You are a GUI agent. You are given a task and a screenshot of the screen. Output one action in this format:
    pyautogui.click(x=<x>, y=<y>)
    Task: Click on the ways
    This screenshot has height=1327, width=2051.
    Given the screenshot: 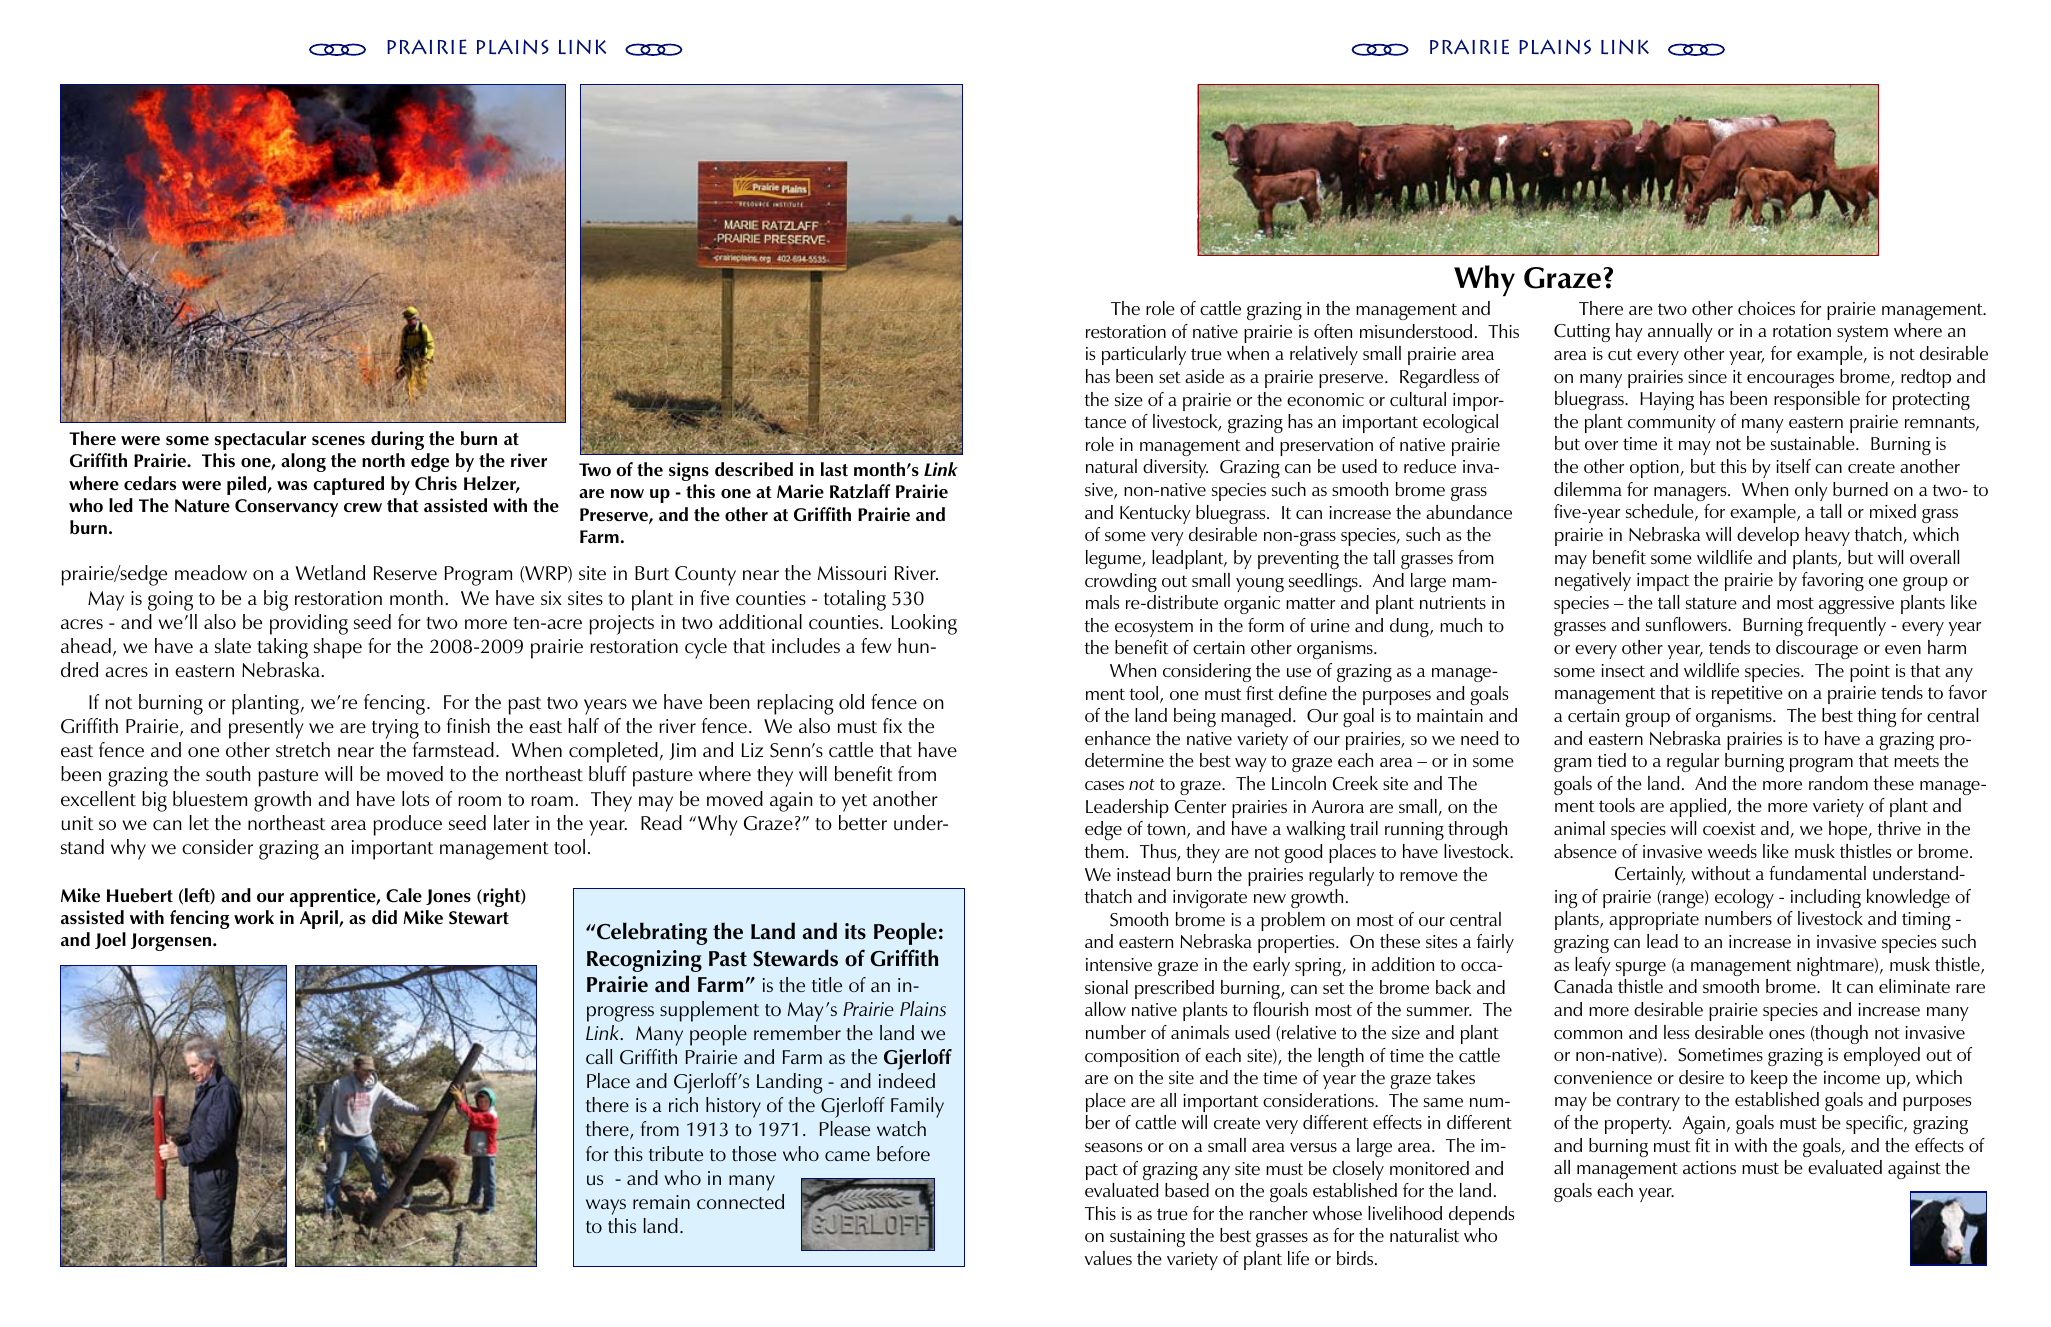 What is the action you would take?
    pyautogui.click(x=606, y=1207)
